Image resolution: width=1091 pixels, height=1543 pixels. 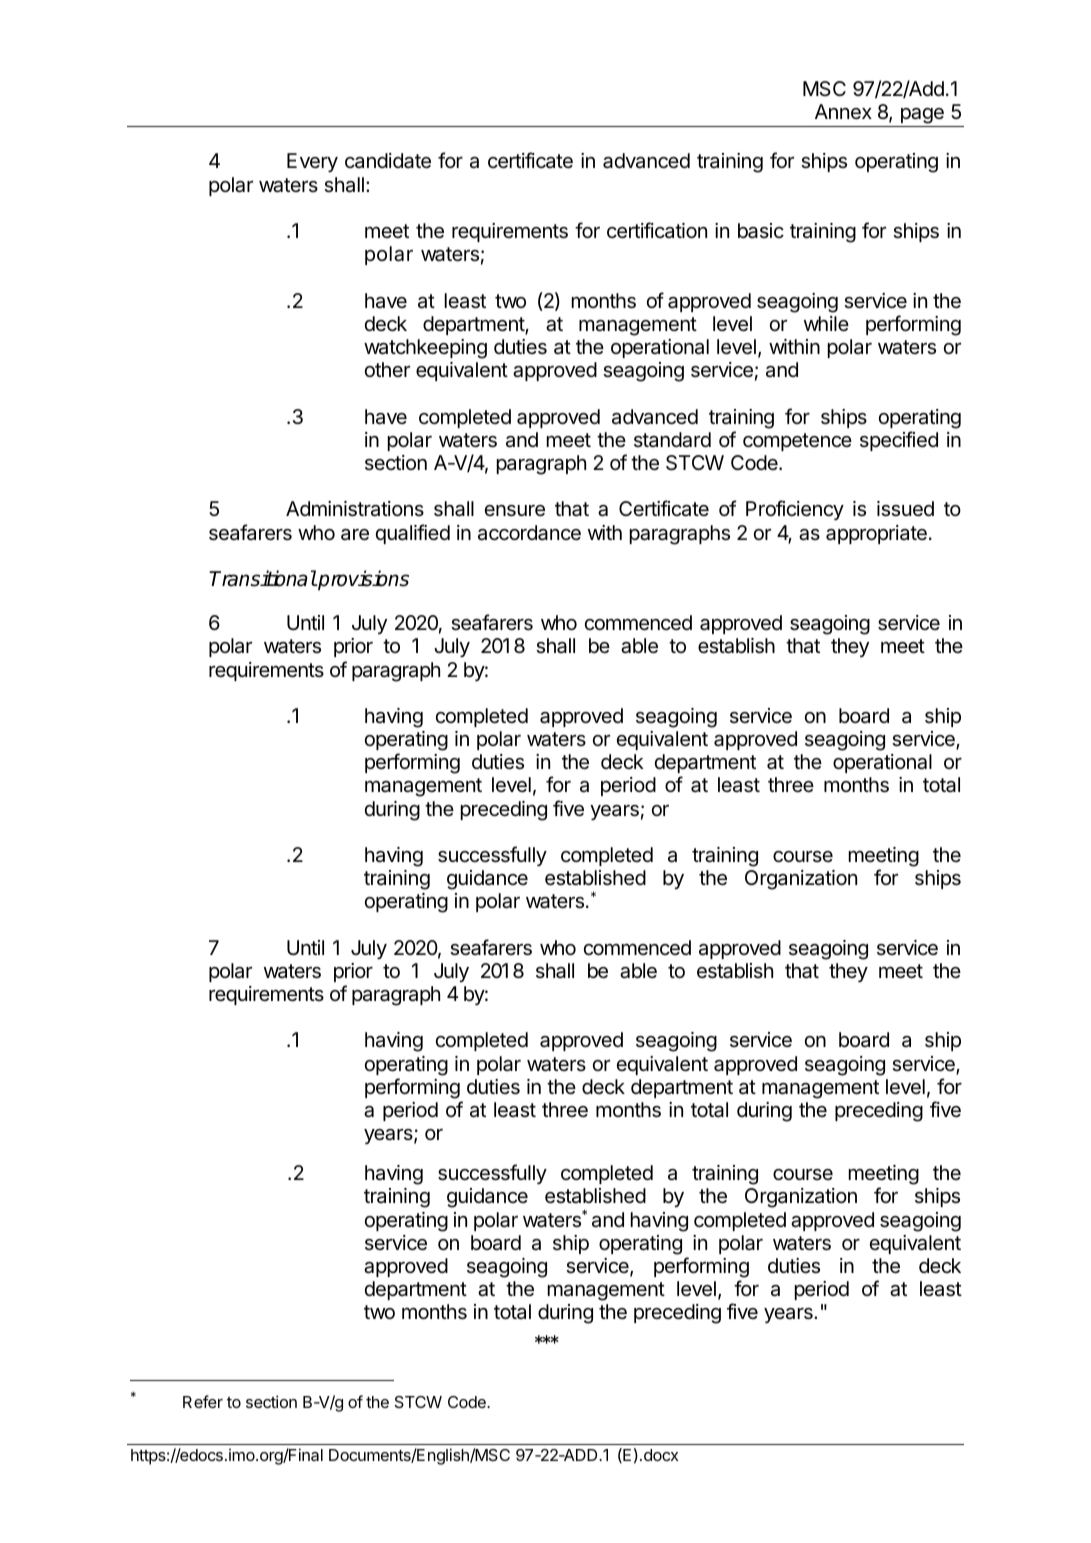 I want to click on appropriate, so click(x=876, y=534).
